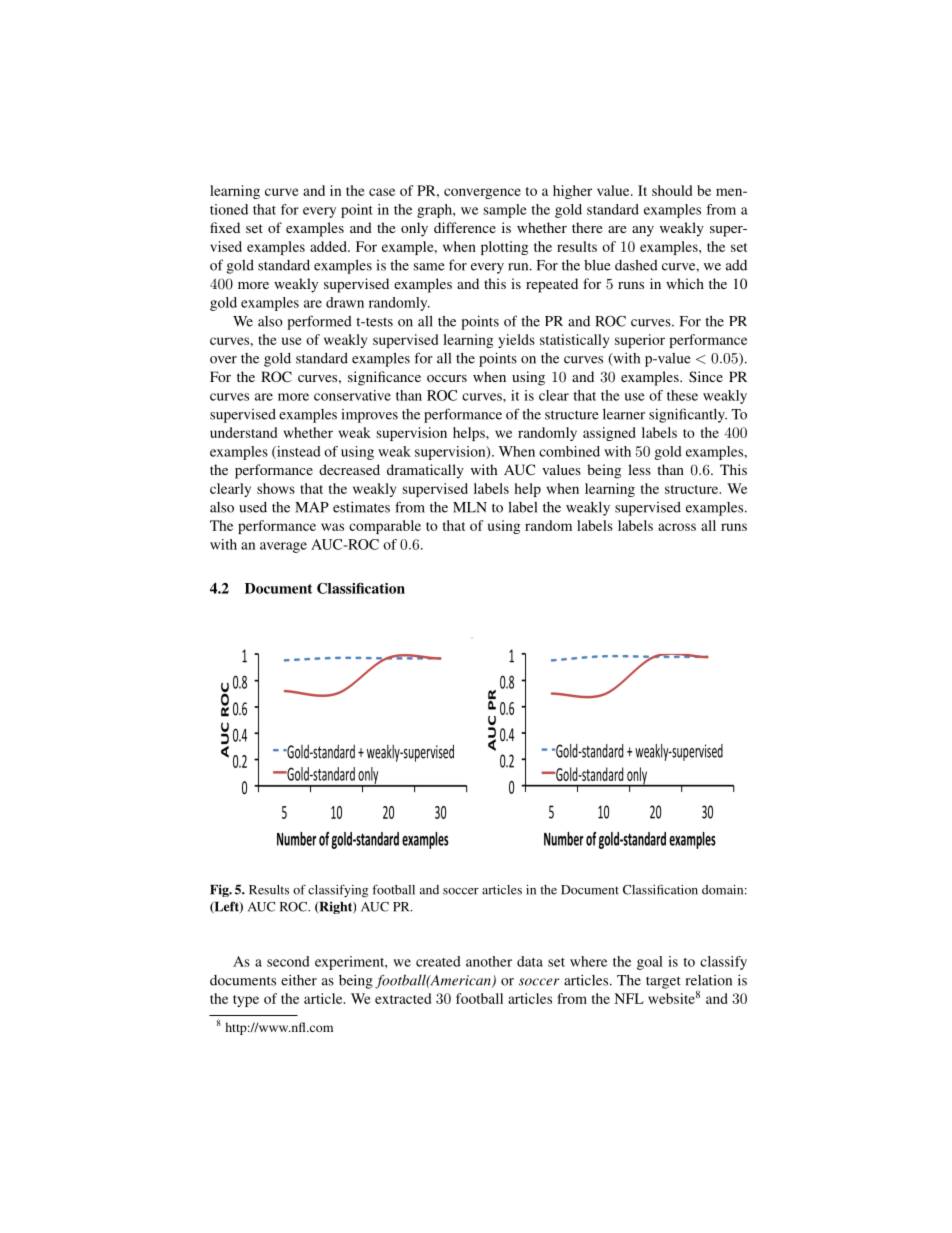  I want to click on another, so click(489, 961).
